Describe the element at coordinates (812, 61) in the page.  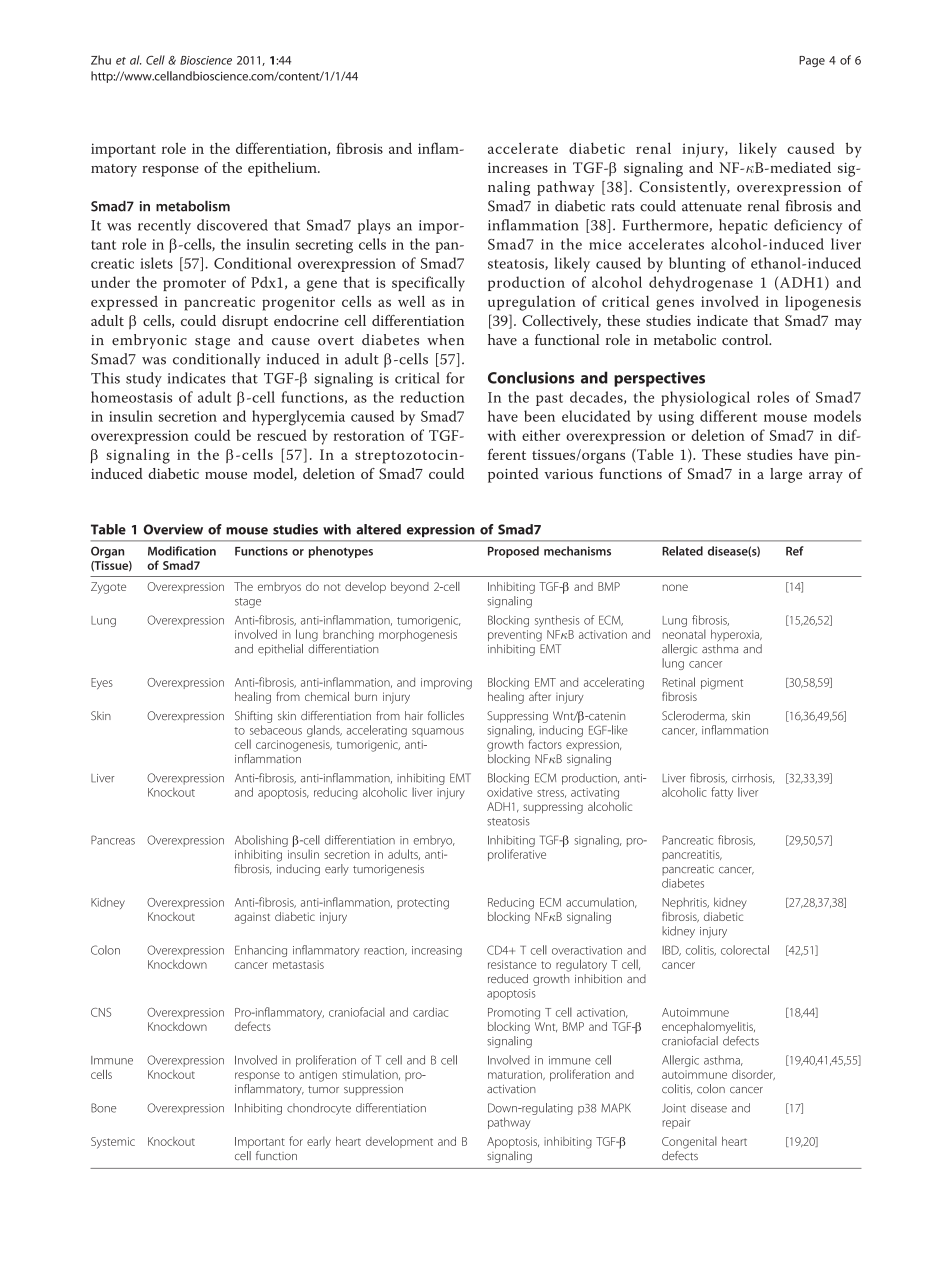
I see `Page` at that location.
